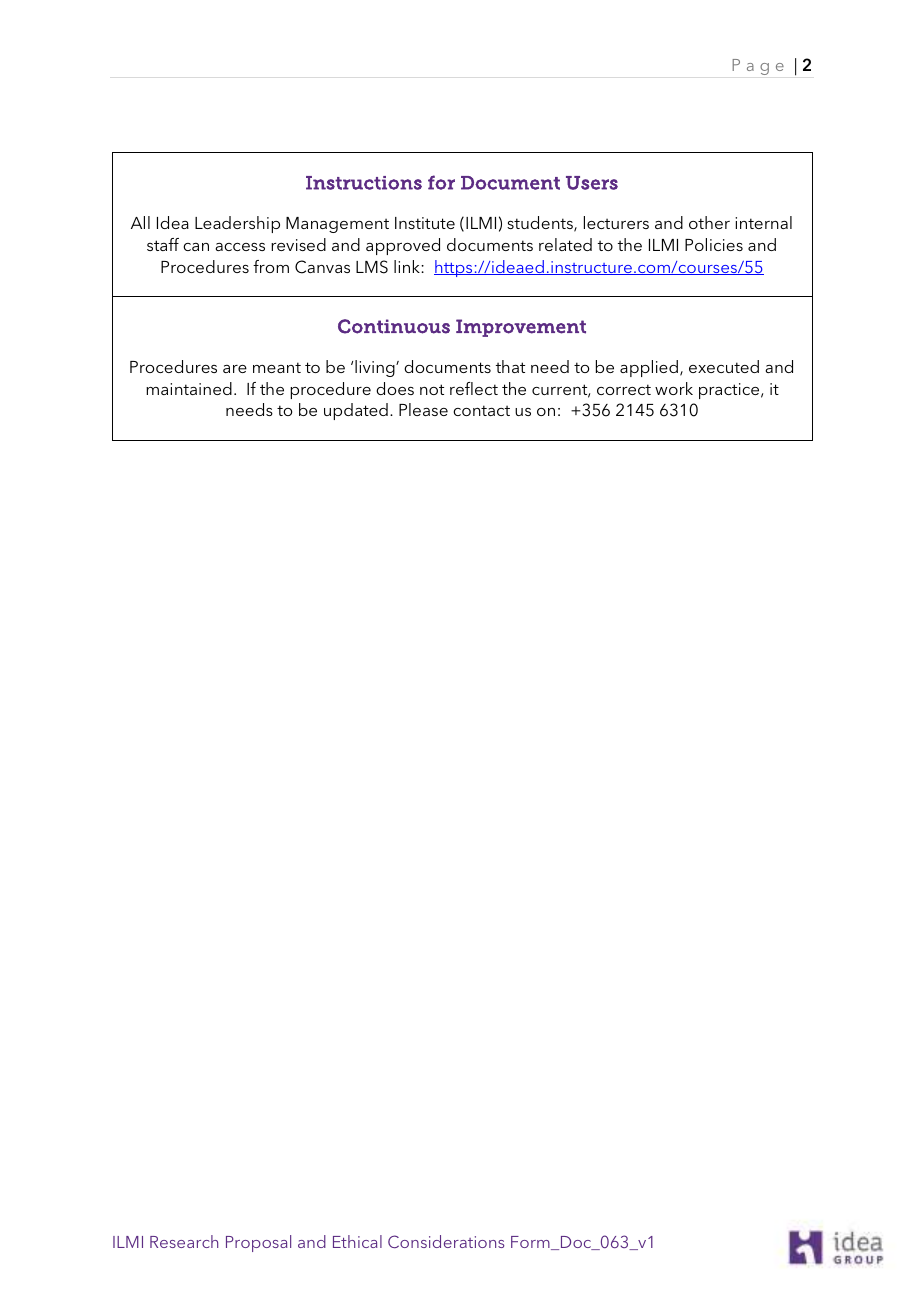 This screenshot has width=924, height=1308. Describe the element at coordinates (423, 409) in the screenshot. I see `Please` at that location.
